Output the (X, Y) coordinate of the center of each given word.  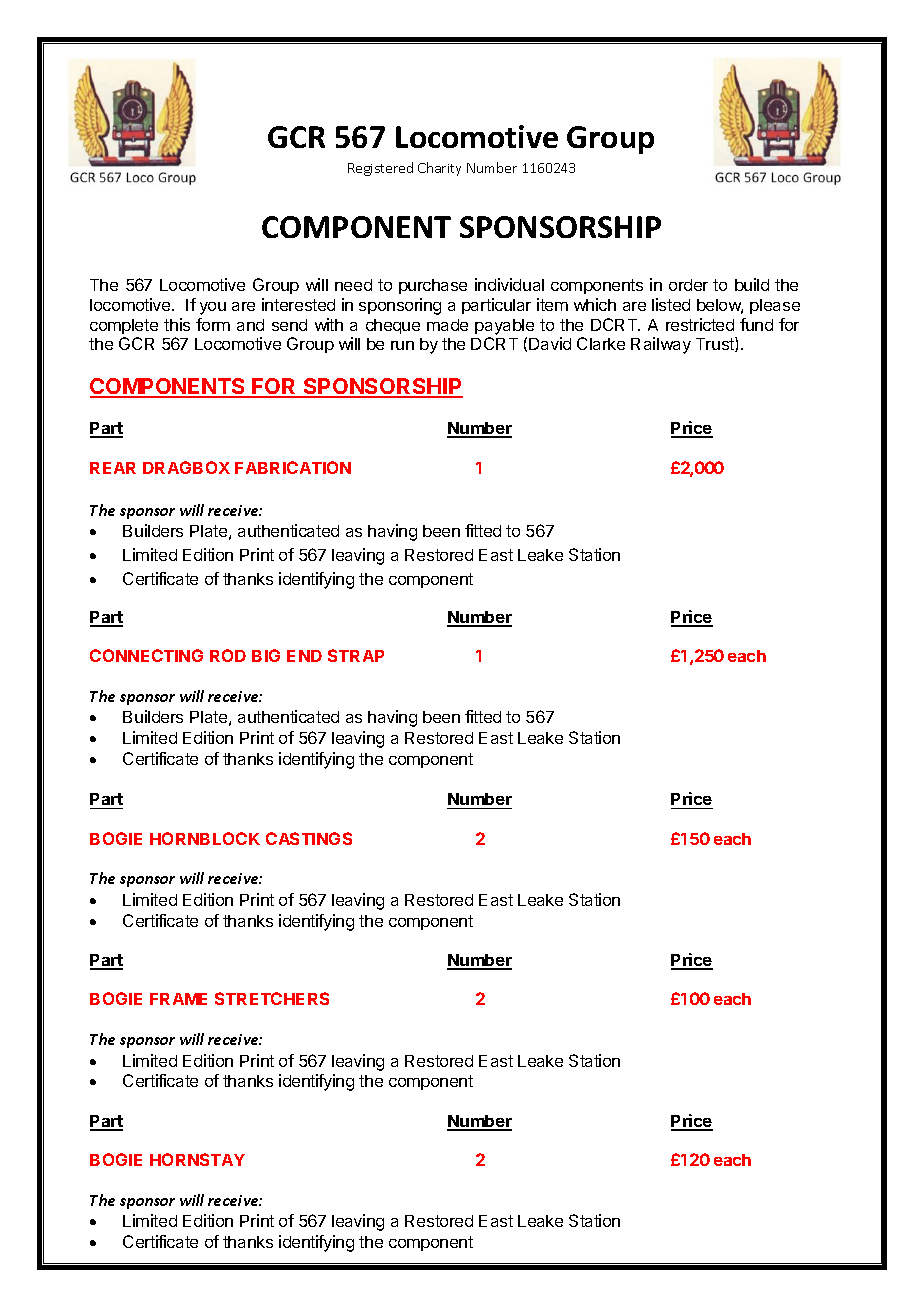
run (402, 345)
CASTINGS (309, 838)
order (688, 285)
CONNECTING (146, 655)
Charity (439, 169)
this (177, 324)
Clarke (601, 343)
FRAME (178, 999)
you (213, 308)
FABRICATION (293, 467)
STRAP (356, 655)
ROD (228, 655)
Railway (661, 345)
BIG (266, 655)
